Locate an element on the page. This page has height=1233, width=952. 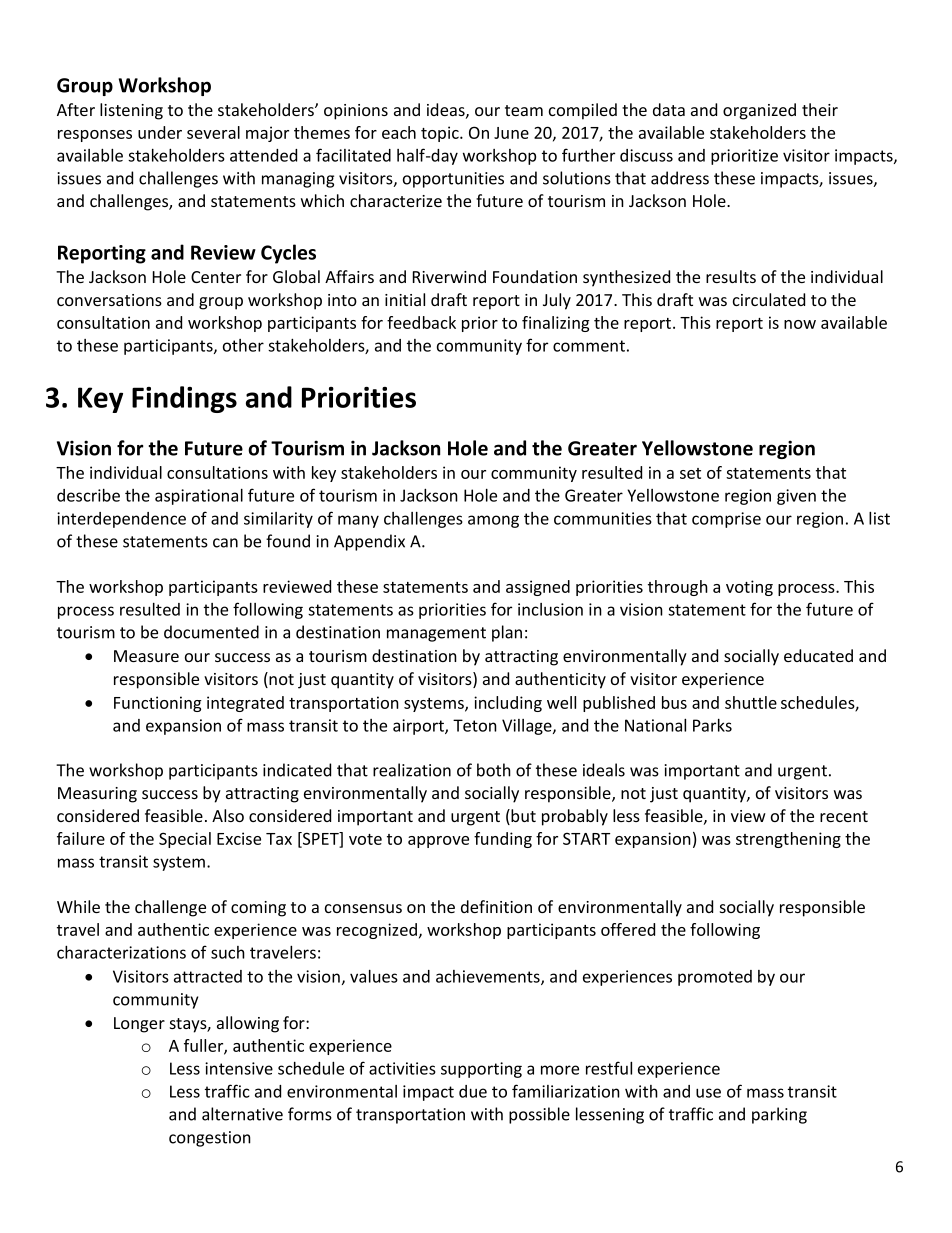
comprise is located at coordinates (726, 520).
